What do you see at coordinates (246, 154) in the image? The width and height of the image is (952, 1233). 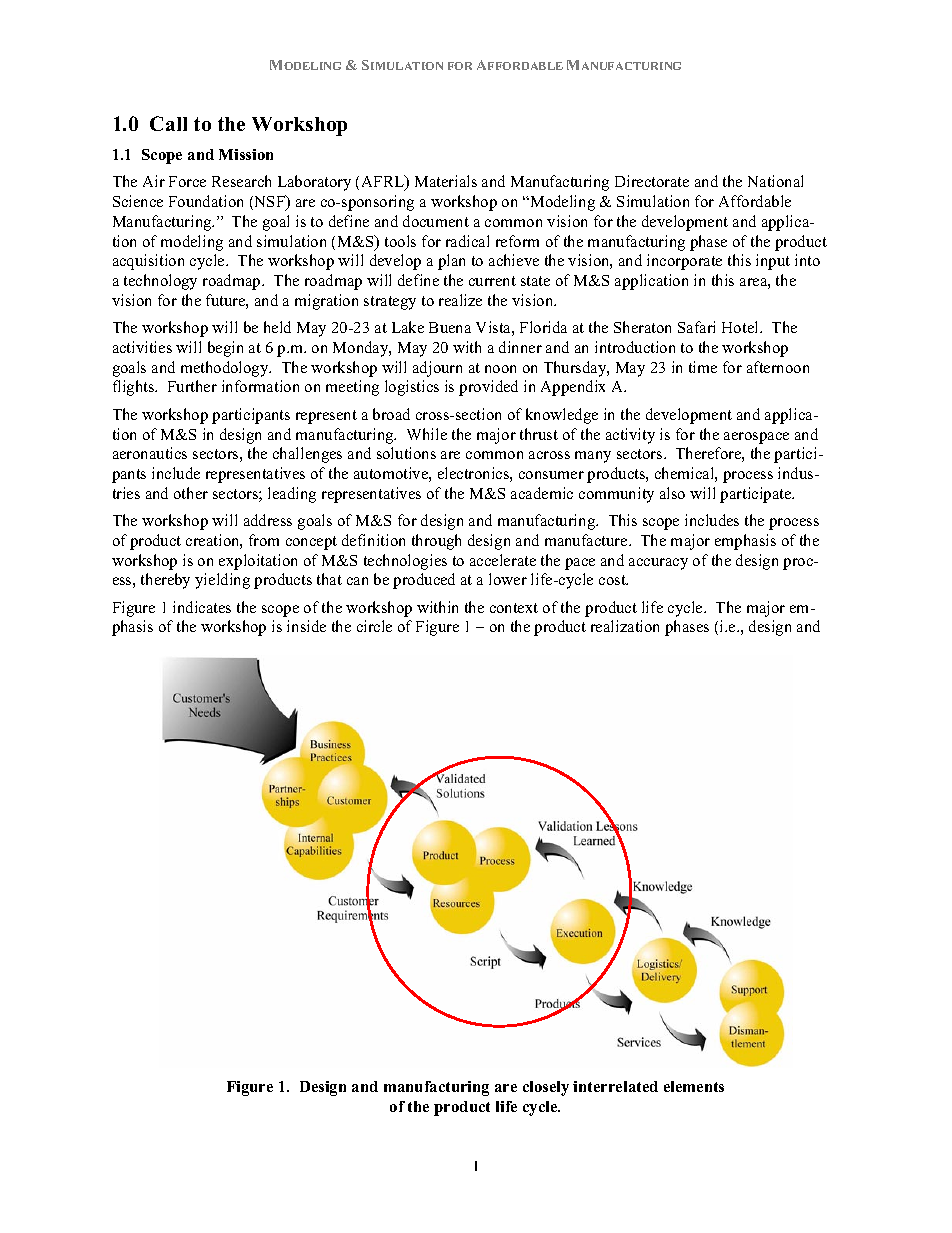 I see `Mission` at bounding box center [246, 154].
